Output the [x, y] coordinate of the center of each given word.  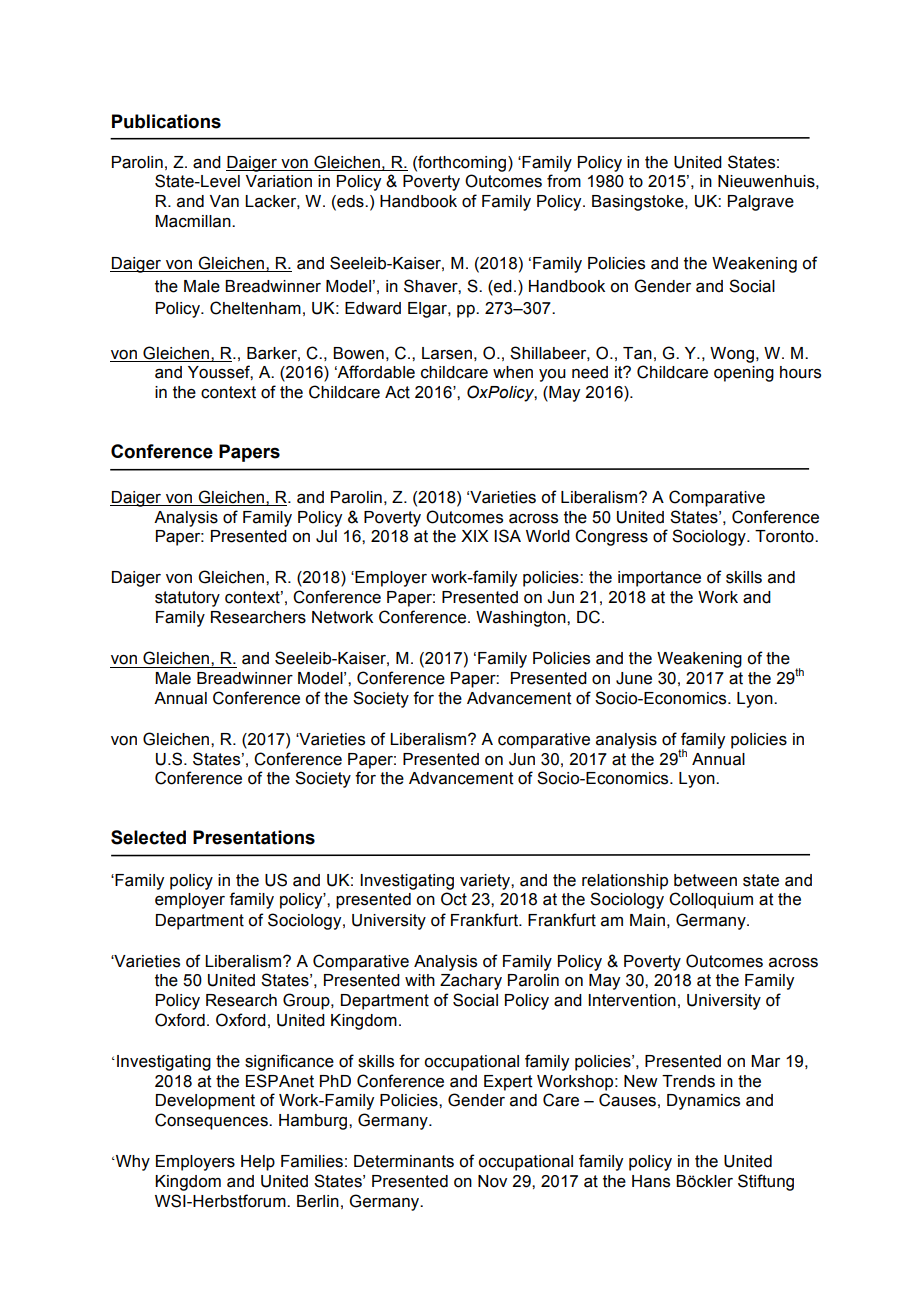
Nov [492, 1181]
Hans [651, 1181]
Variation [279, 181]
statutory [187, 599]
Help [258, 1163]
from [564, 181]
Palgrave [761, 203]
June [634, 678]
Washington [522, 619]
